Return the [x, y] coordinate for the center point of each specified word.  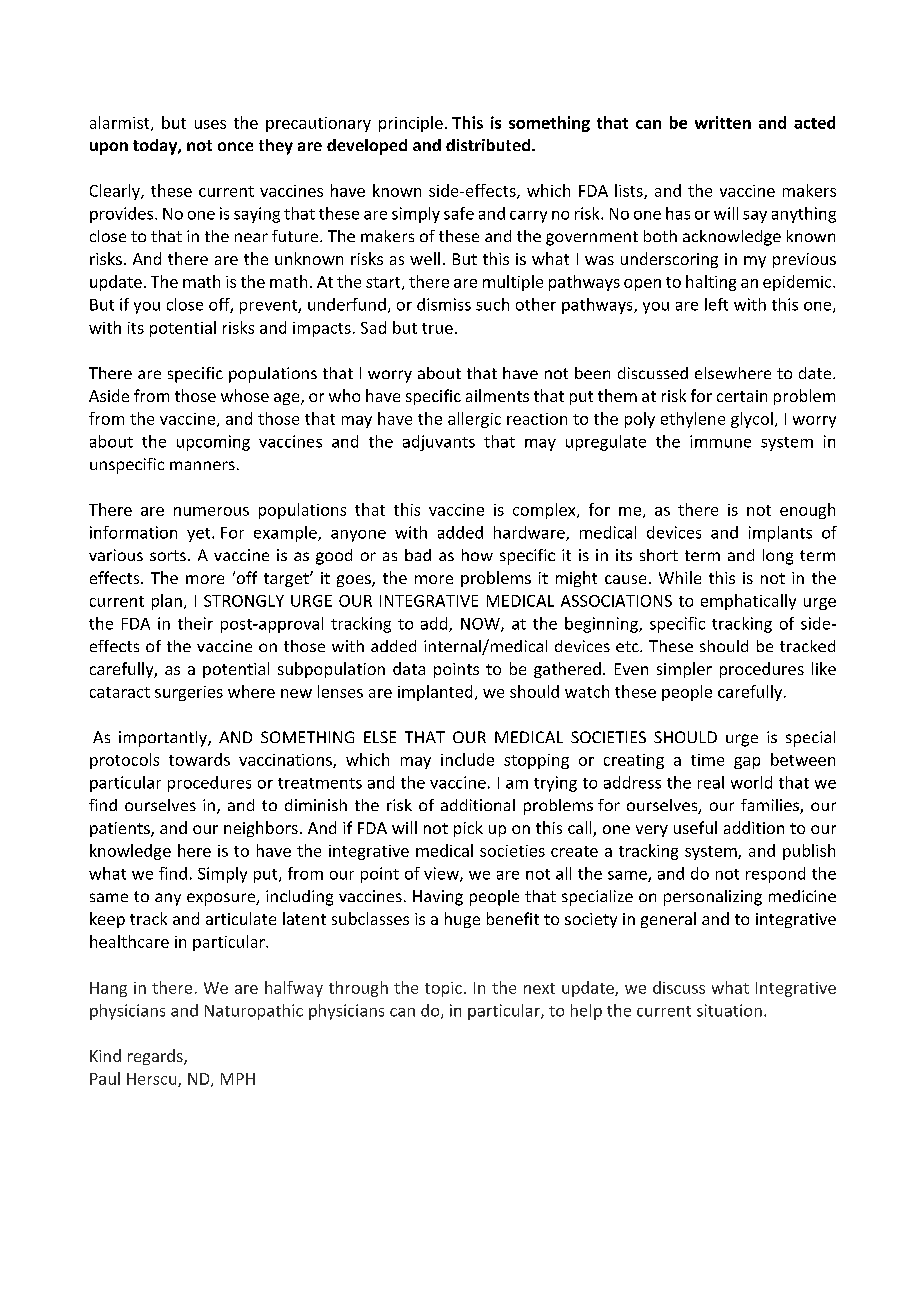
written [723, 122]
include [467, 759]
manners [202, 465]
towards [199, 759]
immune [720, 441]
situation [729, 1010]
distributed [489, 145]
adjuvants [439, 443]
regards [156, 1057]
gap [747, 763]
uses [210, 124]
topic [443, 989]
